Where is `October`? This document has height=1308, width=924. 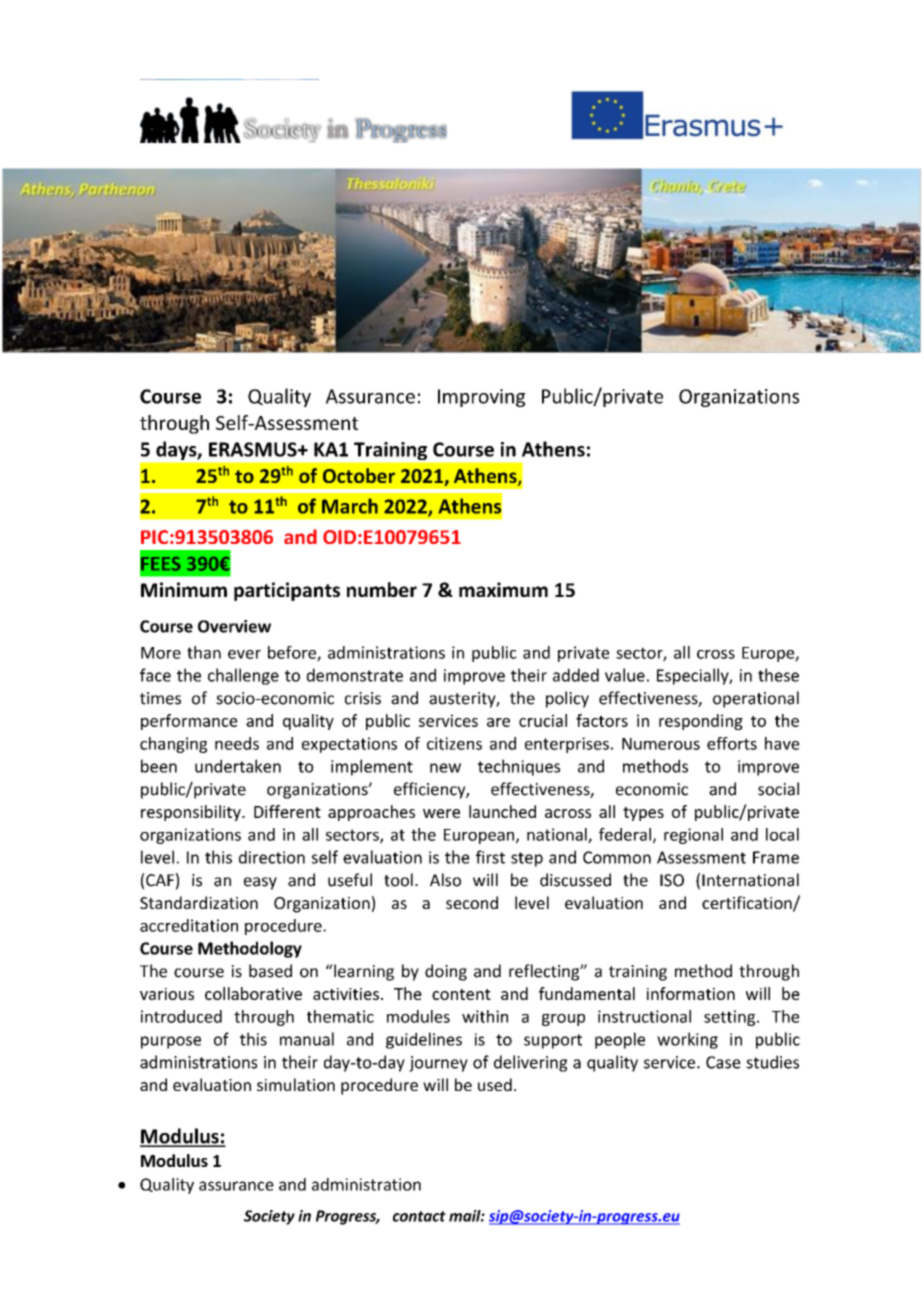
October is located at coordinates (359, 475).
